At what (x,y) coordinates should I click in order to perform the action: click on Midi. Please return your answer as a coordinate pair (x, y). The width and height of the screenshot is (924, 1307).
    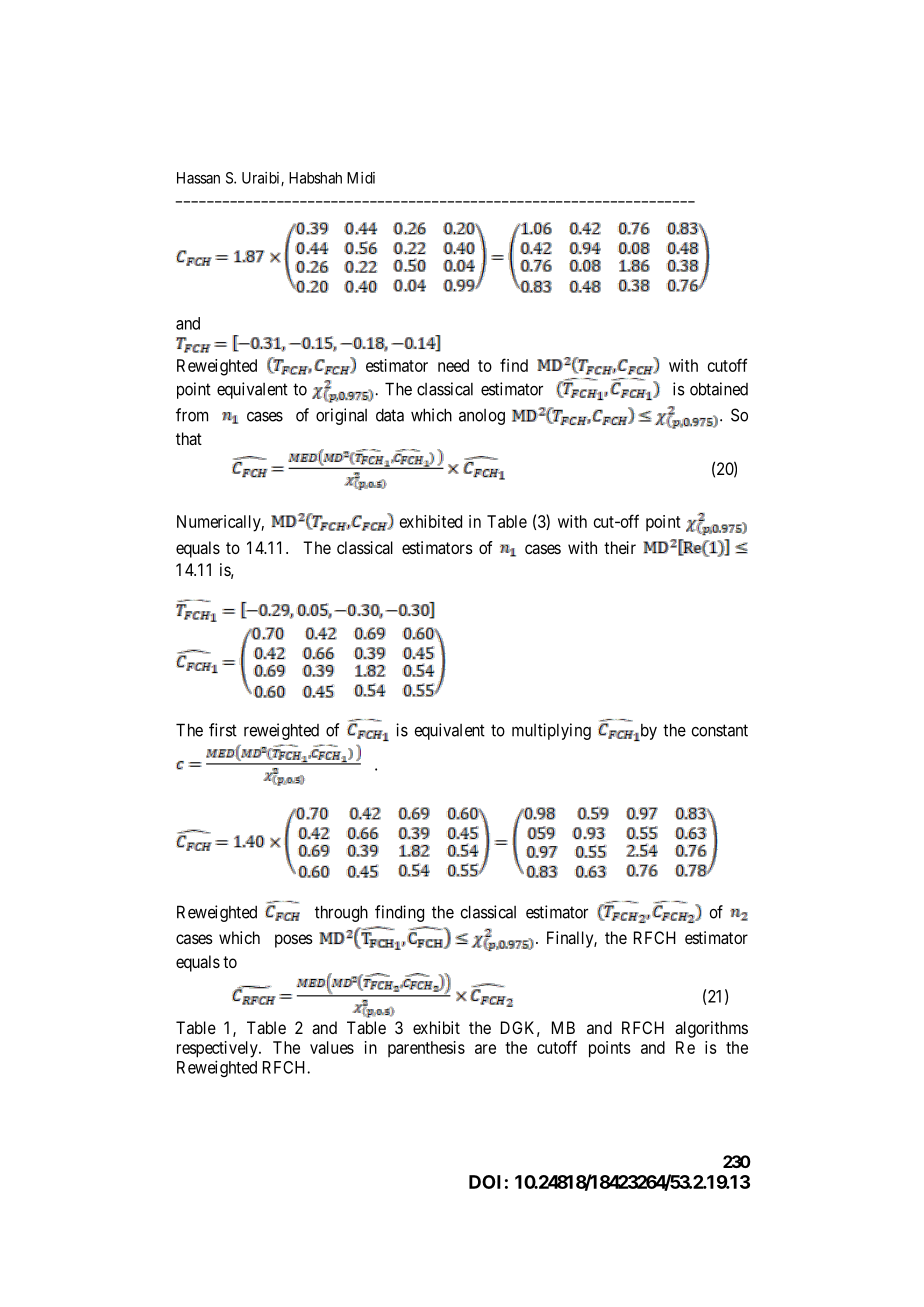
    Looking at the image, I should click on (361, 178).
